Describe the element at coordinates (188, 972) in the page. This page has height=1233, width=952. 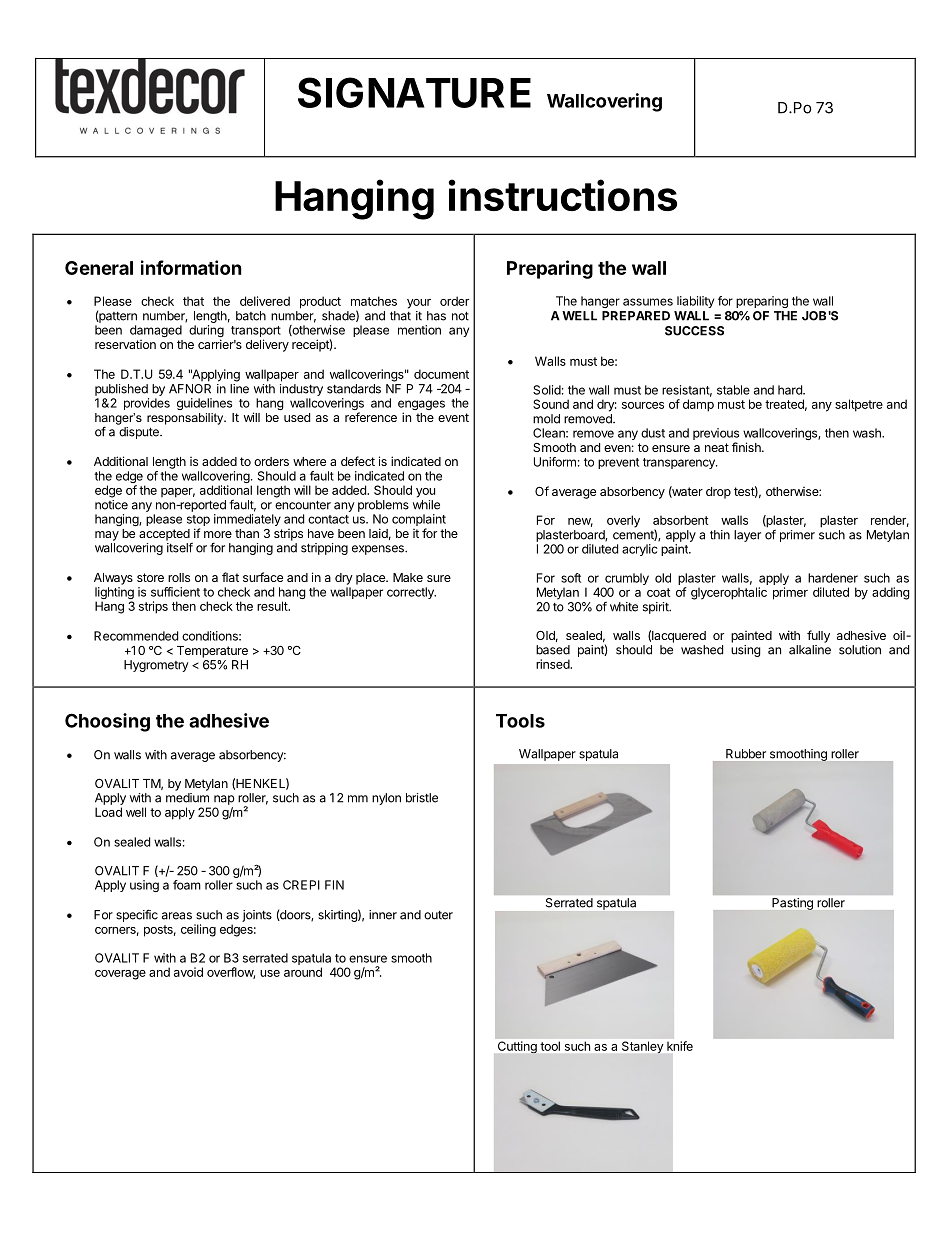
I see `avoid` at that location.
